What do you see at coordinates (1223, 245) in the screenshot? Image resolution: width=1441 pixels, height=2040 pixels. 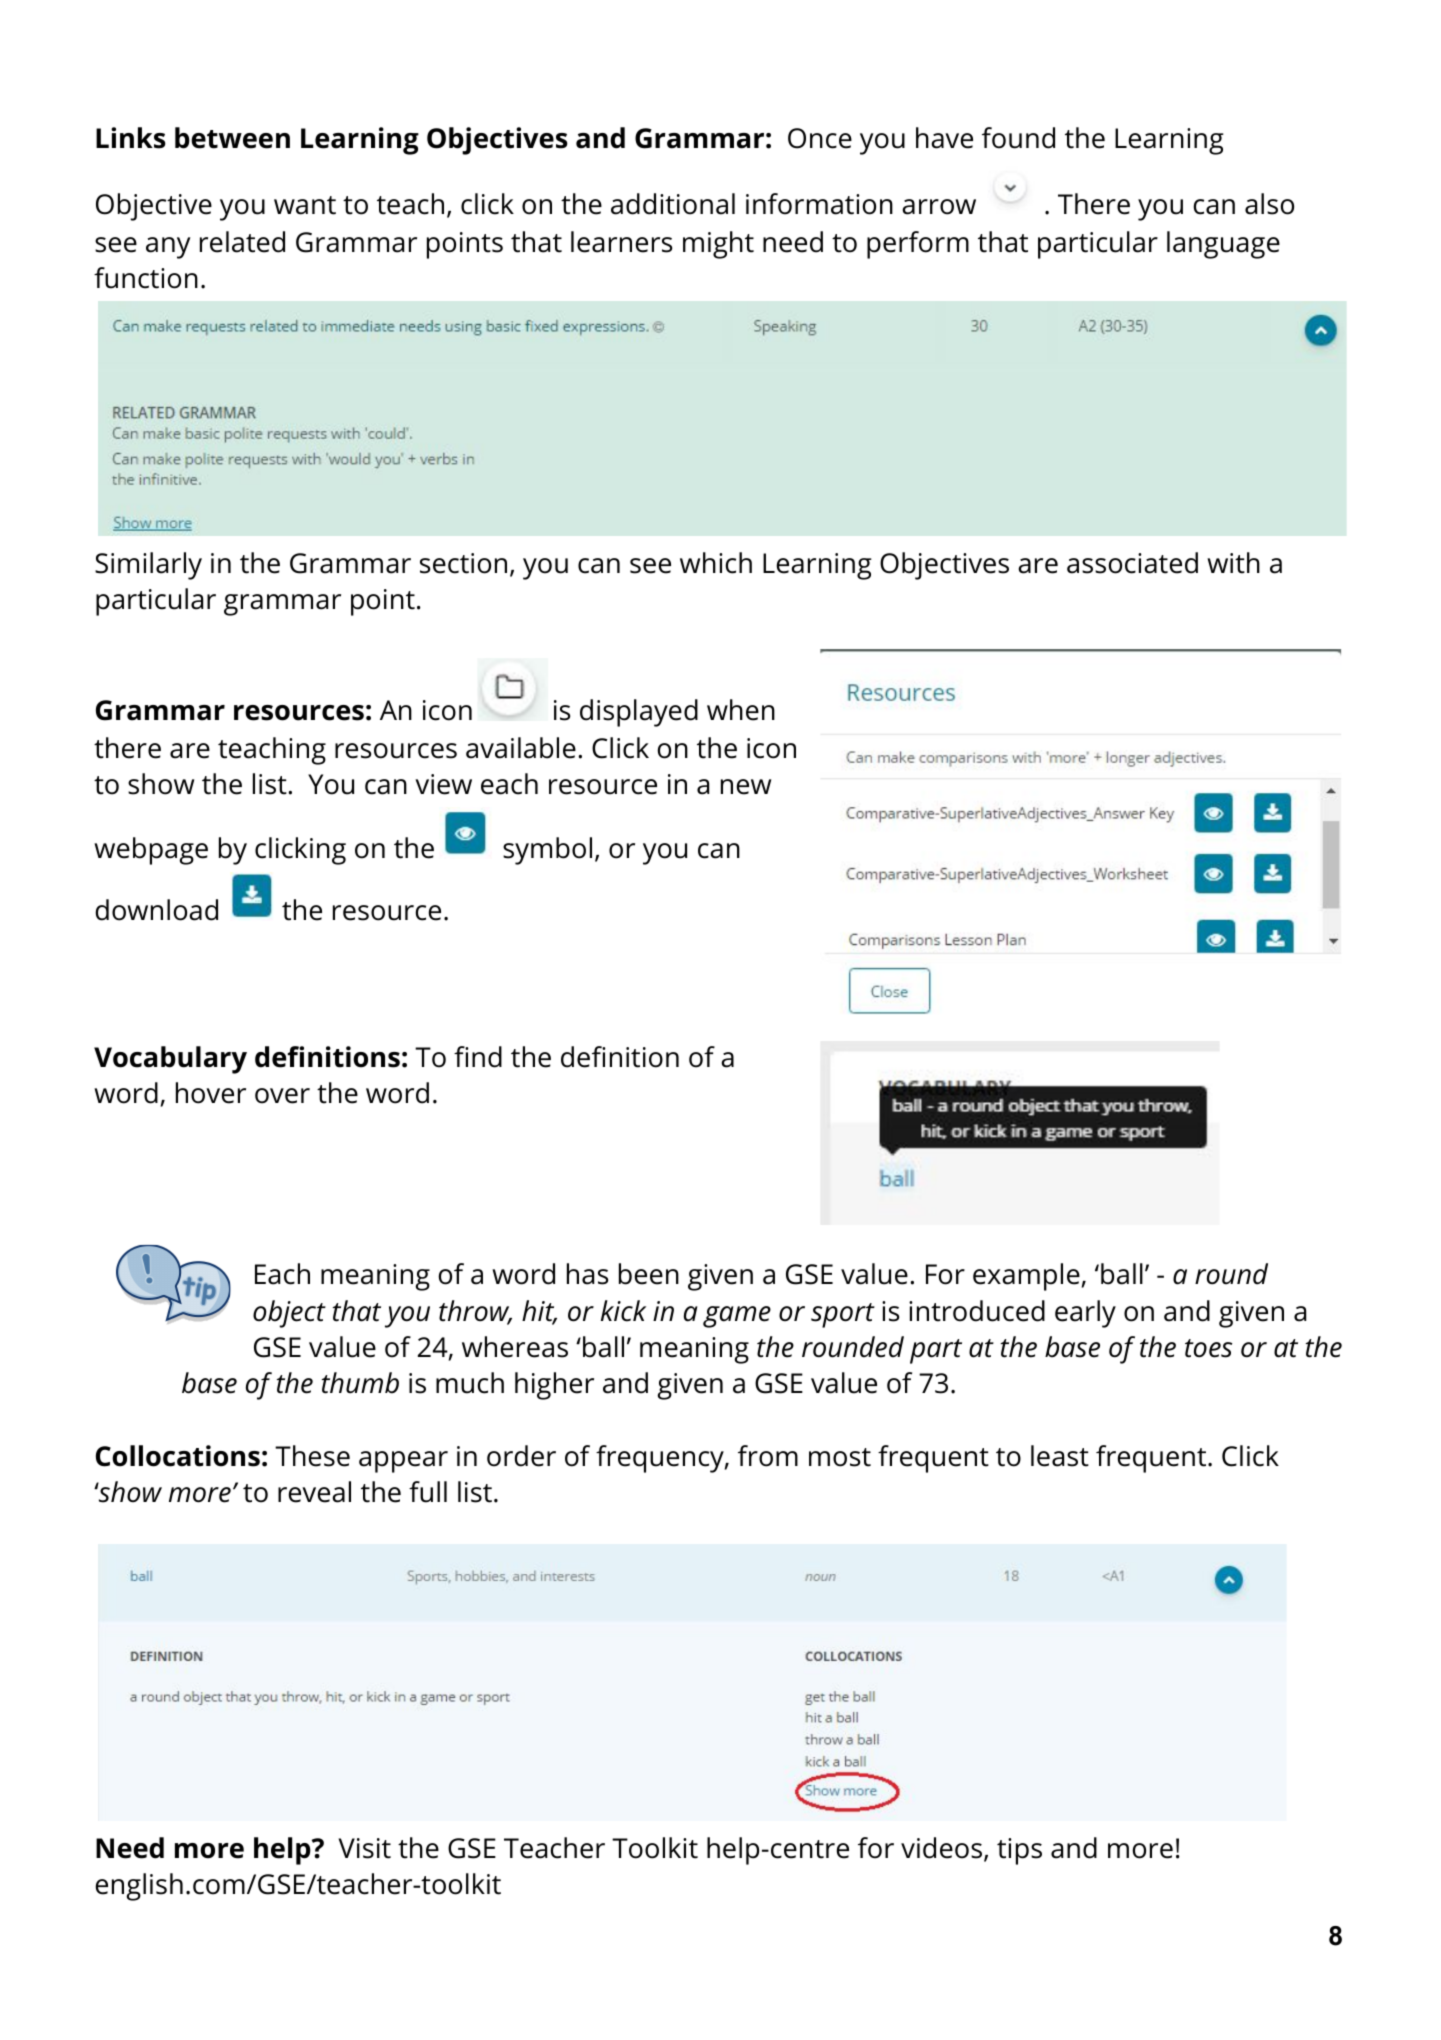 I see `language` at bounding box center [1223, 245].
